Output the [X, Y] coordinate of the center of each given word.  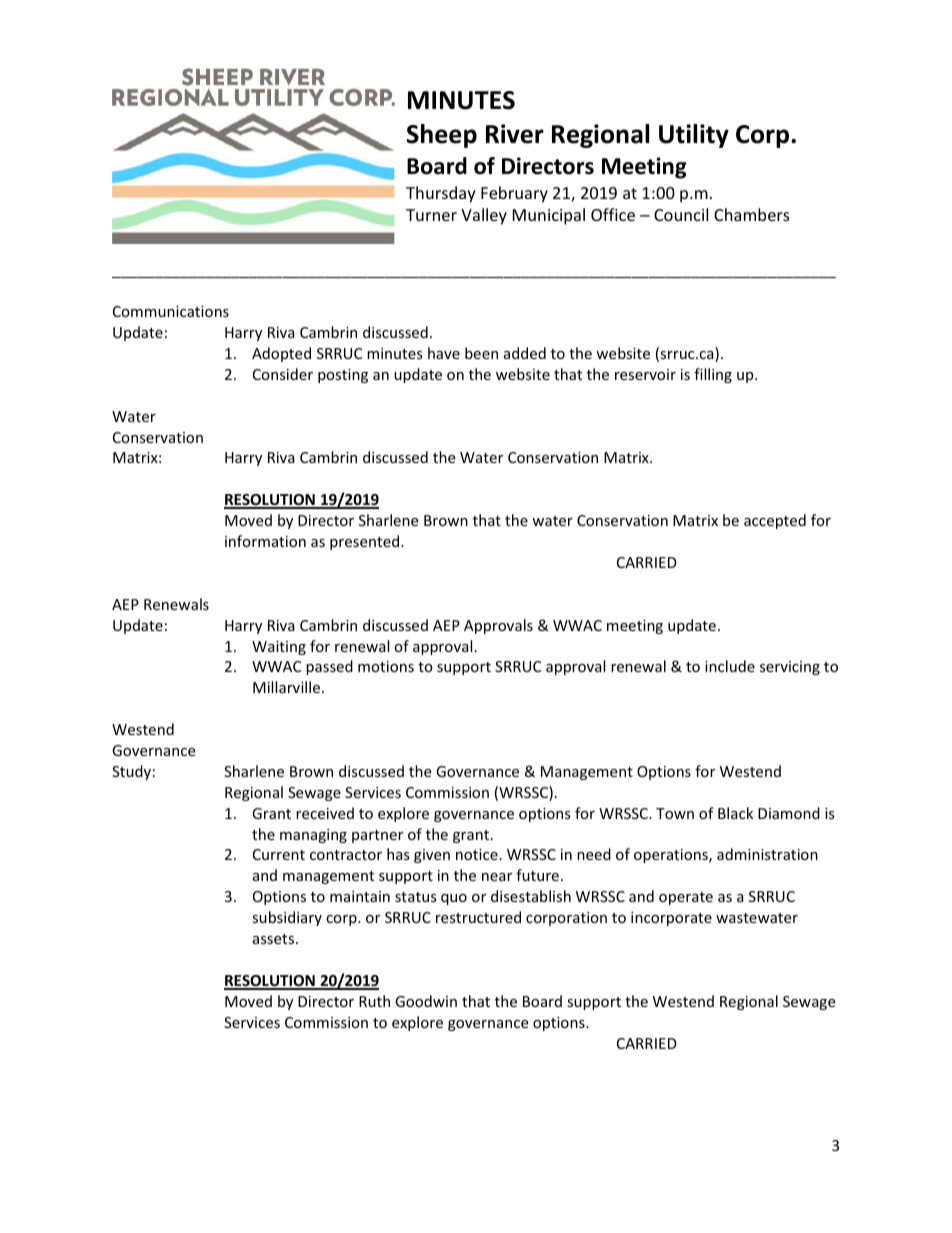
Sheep [442, 136]
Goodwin [426, 1001]
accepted [775, 521]
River [515, 134]
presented [366, 542]
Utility [694, 136]
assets [275, 939]
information [265, 541]
